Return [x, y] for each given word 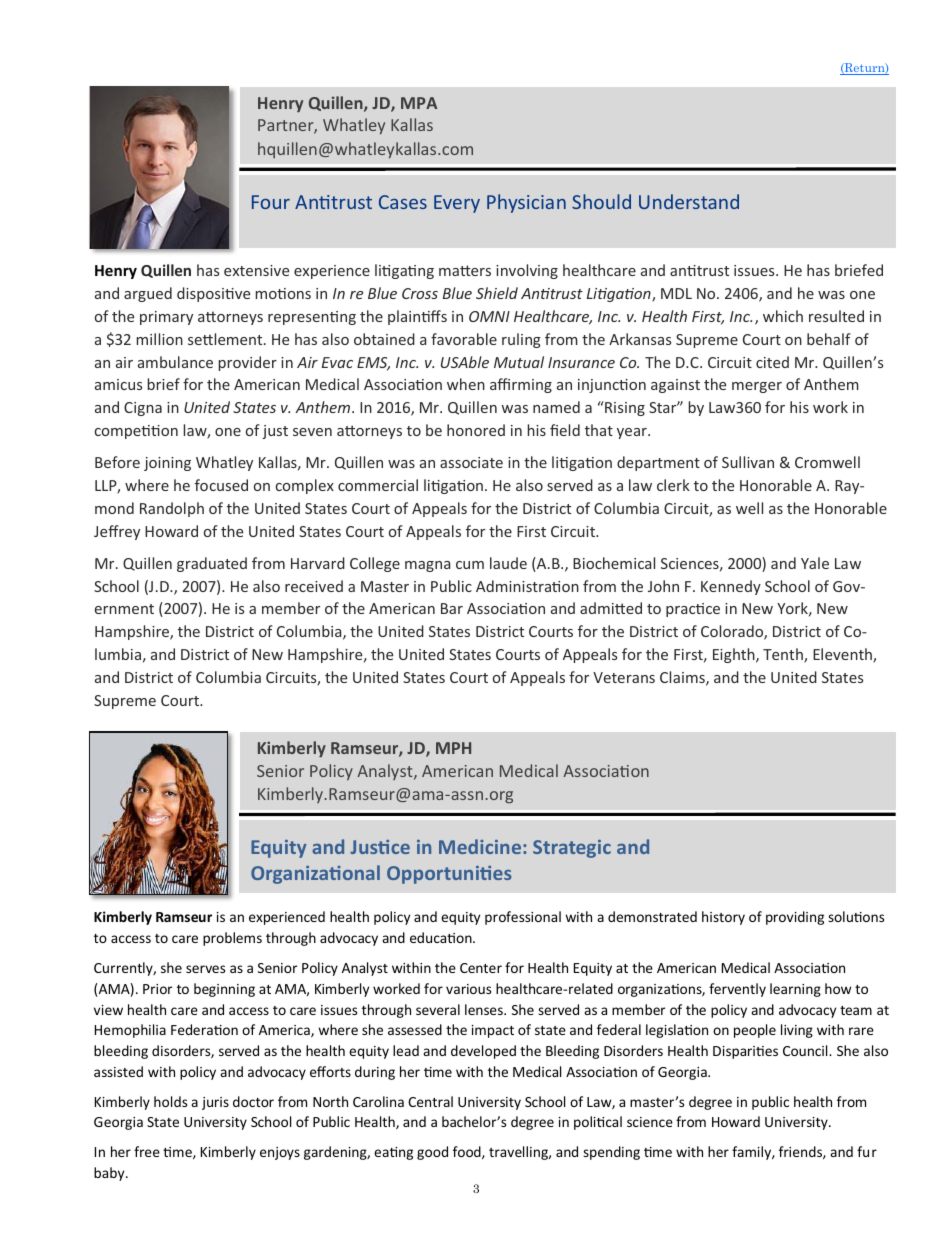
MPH [453, 748]
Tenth [784, 655]
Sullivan [748, 462]
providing [795, 918]
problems [232, 939]
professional [523, 918]
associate [471, 462]
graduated [212, 564]
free [147, 1151]
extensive [256, 270]
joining [167, 464]
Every [457, 204]
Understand [689, 201]
